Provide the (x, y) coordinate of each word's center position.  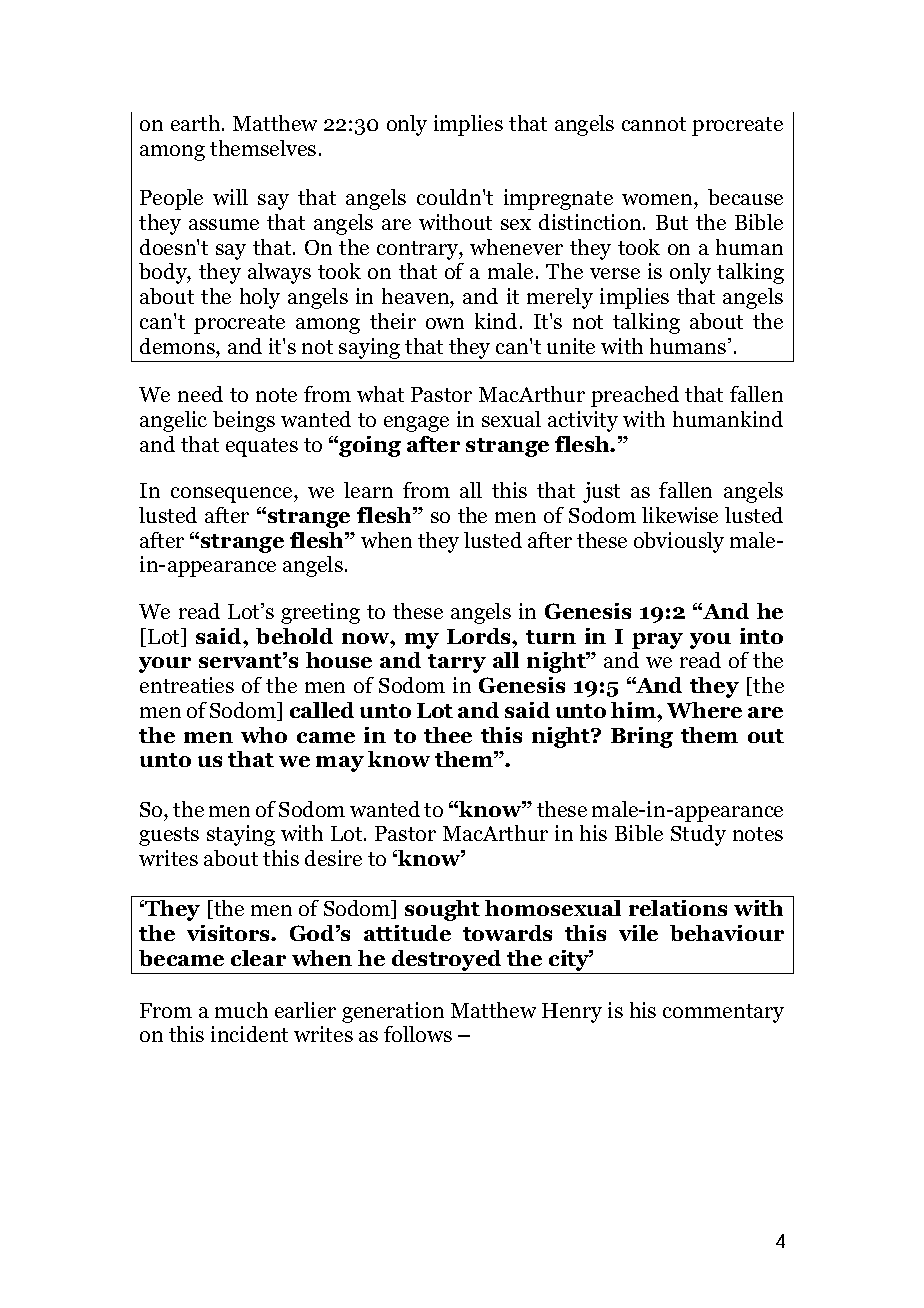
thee (448, 735)
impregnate (558, 199)
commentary (723, 1013)
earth (197, 123)
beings (244, 421)
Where (704, 710)
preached (635, 396)
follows (418, 1034)
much (241, 1010)
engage (416, 424)
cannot (654, 124)
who (264, 735)
